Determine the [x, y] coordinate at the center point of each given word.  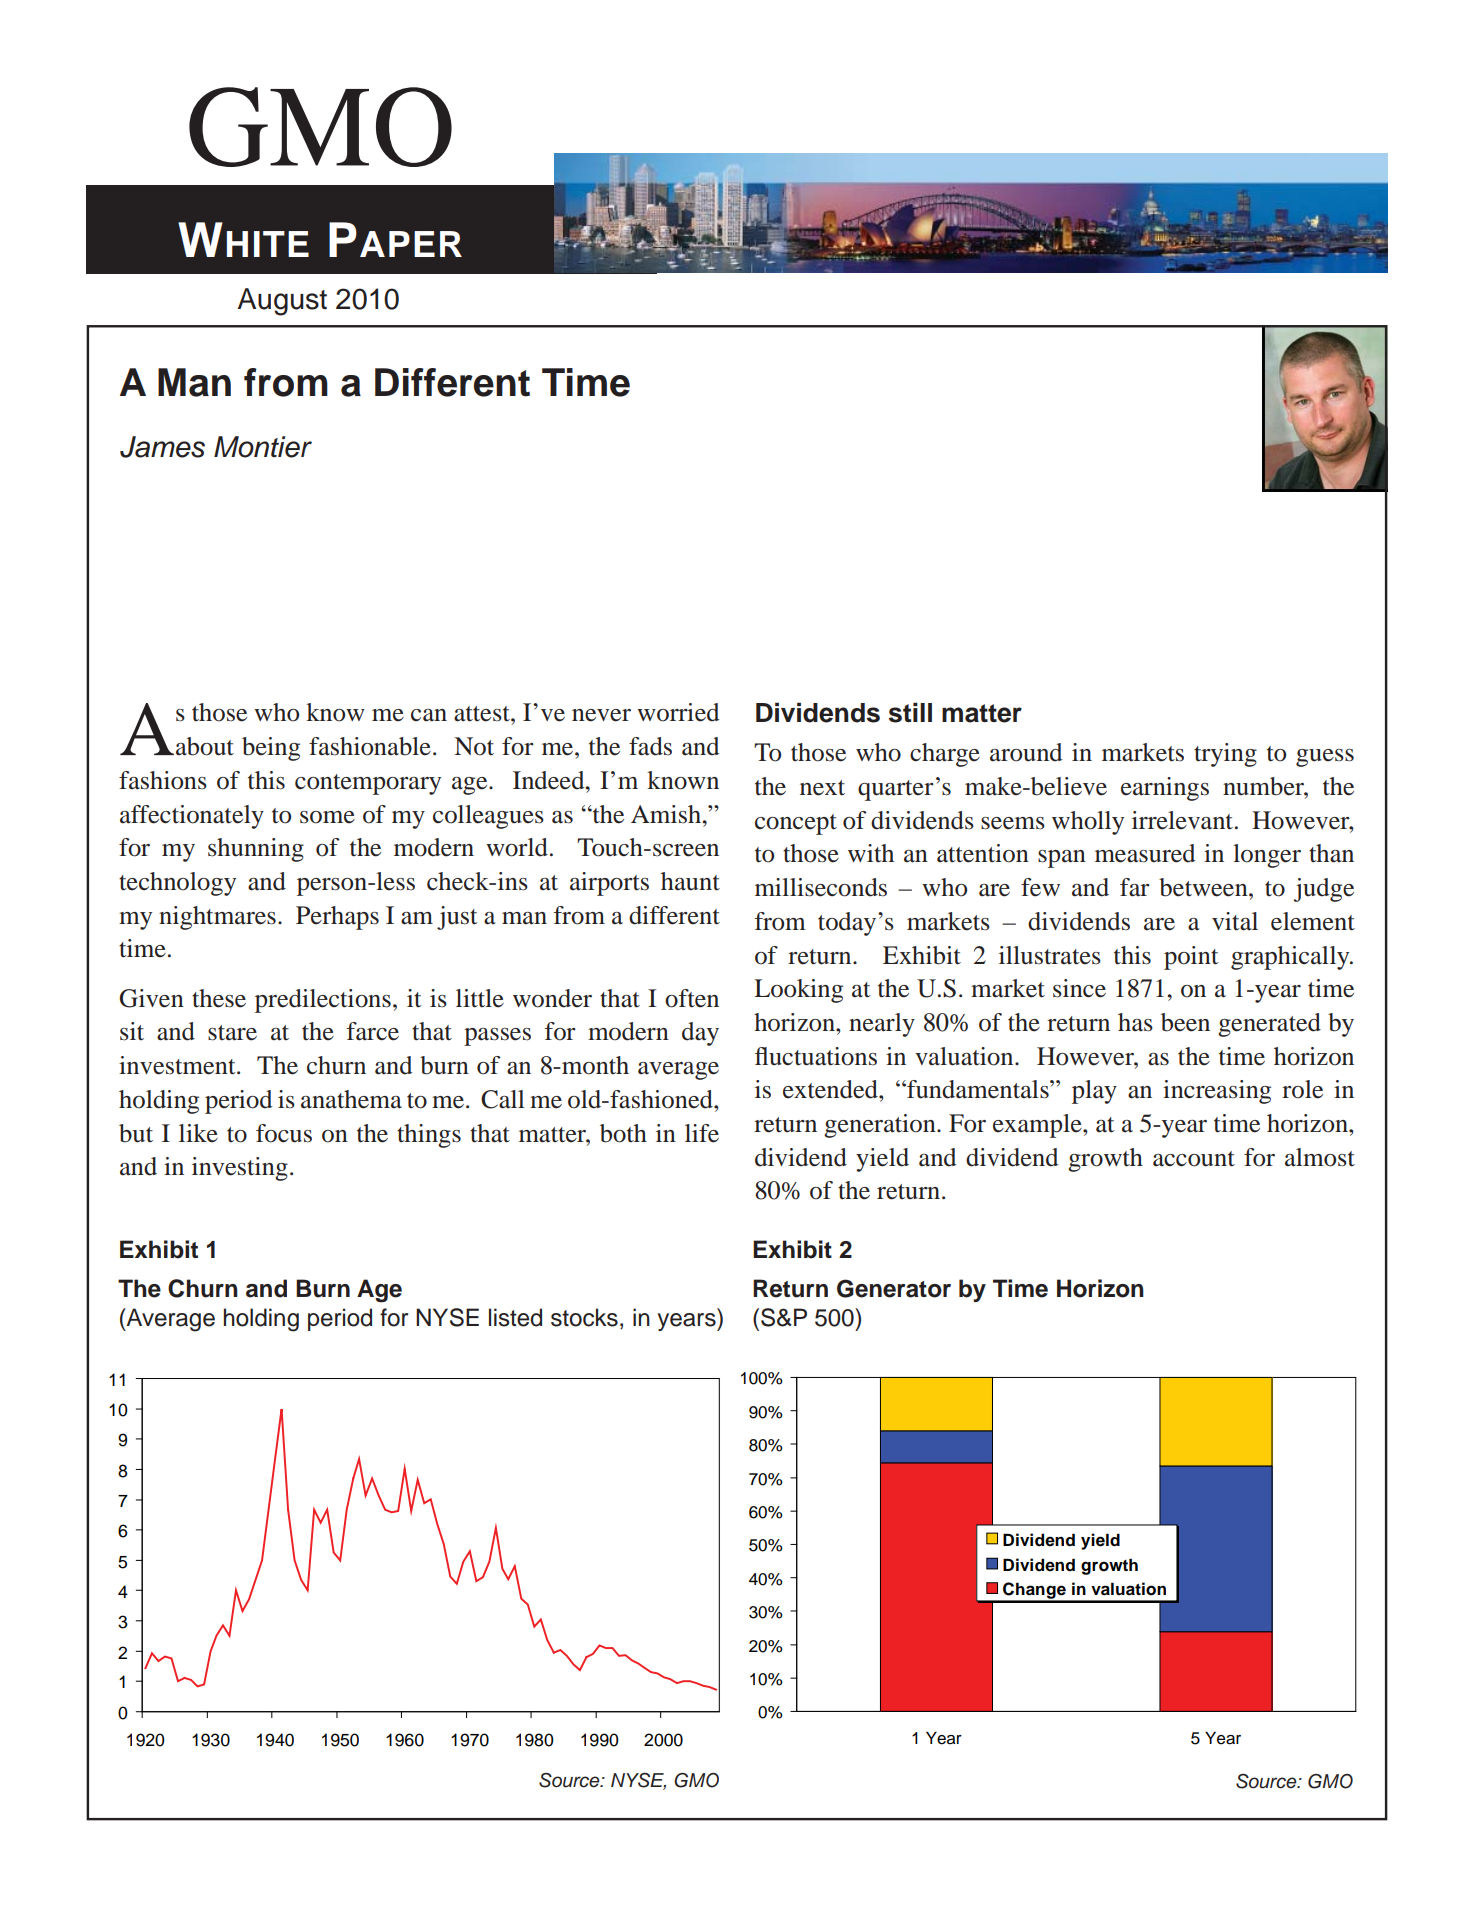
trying [1225, 755]
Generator [894, 1288]
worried [678, 712]
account [1194, 1159]
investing [240, 1169]
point [1191, 958]
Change [1034, 1592]
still [910, 712]
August [282, 302]
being [271, 749]
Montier [263, 447]
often [692, 998]
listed [515, 1317]
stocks [584, 1317]
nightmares [217, 918]
